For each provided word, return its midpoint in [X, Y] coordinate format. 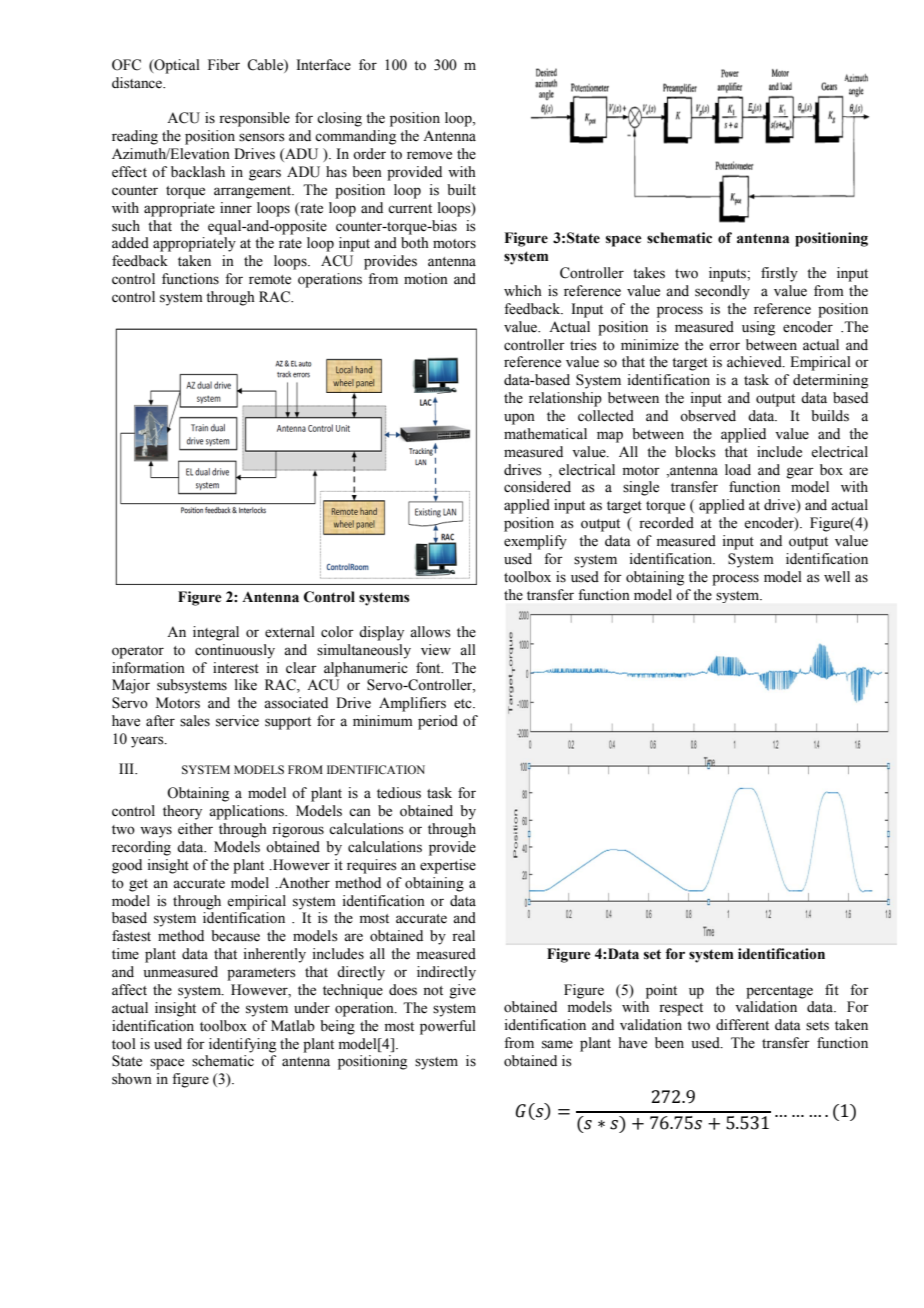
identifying [242, 1045]
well [837, 577]
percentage [779, 992]
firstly [779, 274]
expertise [448, 866]
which [523, 290]
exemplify [535, 542]
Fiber [224, 65]
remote [270, 280]
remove [429, 155]
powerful [448, 1027]
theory [182, 812]
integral [216, 633]
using [758, 328]
